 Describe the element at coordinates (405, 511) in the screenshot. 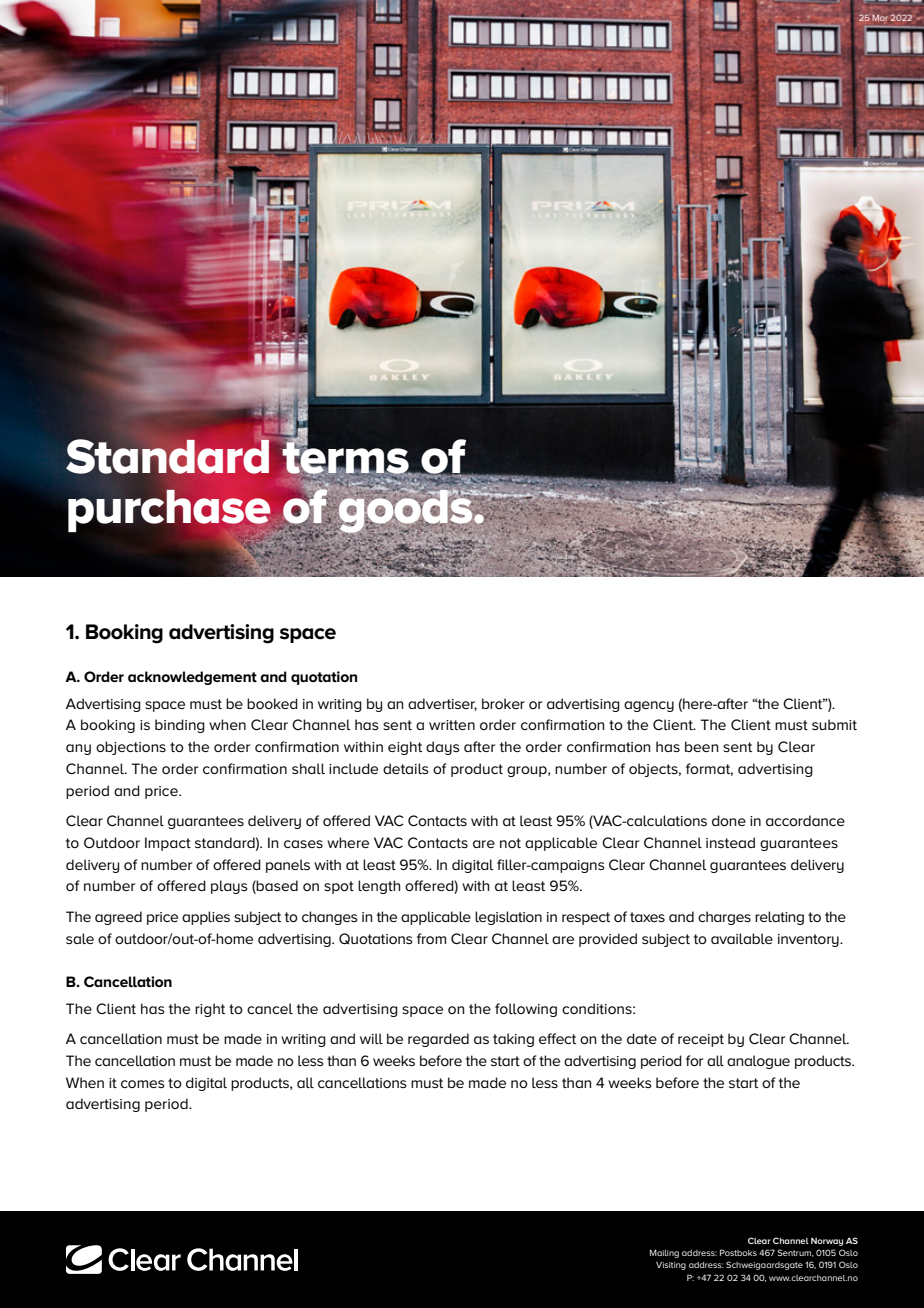

I see `goods` at that location.
